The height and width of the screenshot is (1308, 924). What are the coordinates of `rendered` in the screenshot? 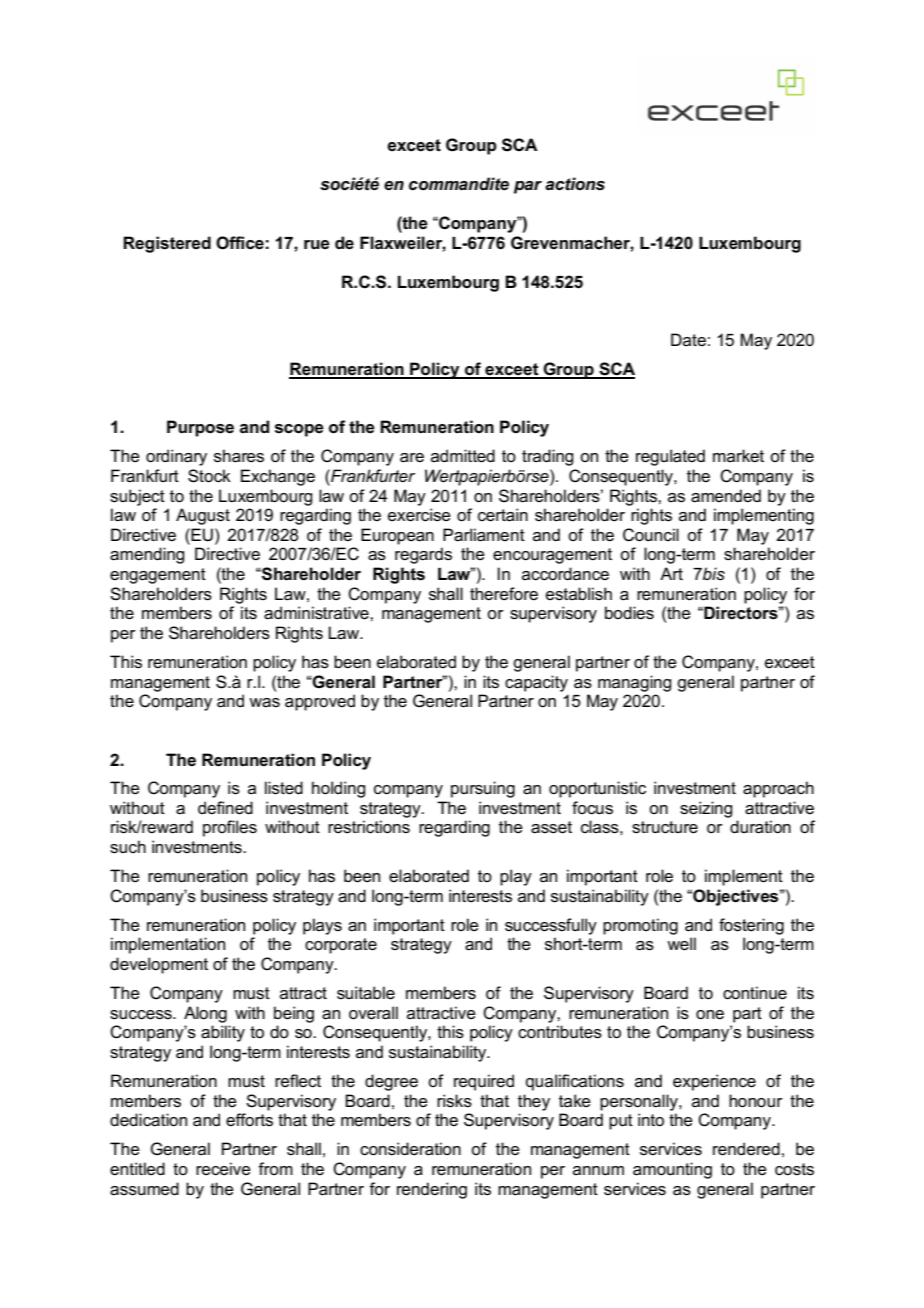 It's located at (746, 1149).
